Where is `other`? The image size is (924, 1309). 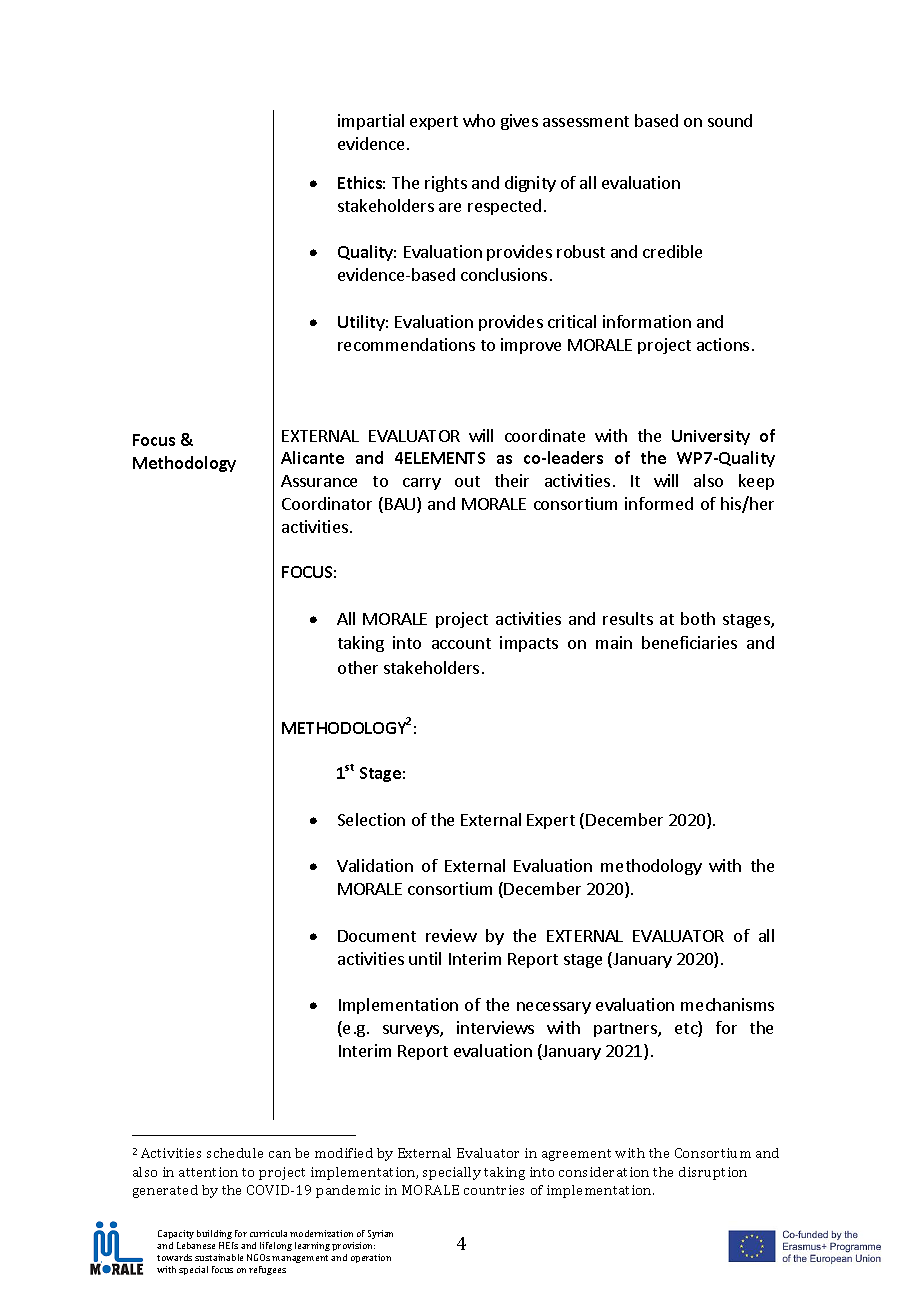
other is located at coordinates (358, 667).
